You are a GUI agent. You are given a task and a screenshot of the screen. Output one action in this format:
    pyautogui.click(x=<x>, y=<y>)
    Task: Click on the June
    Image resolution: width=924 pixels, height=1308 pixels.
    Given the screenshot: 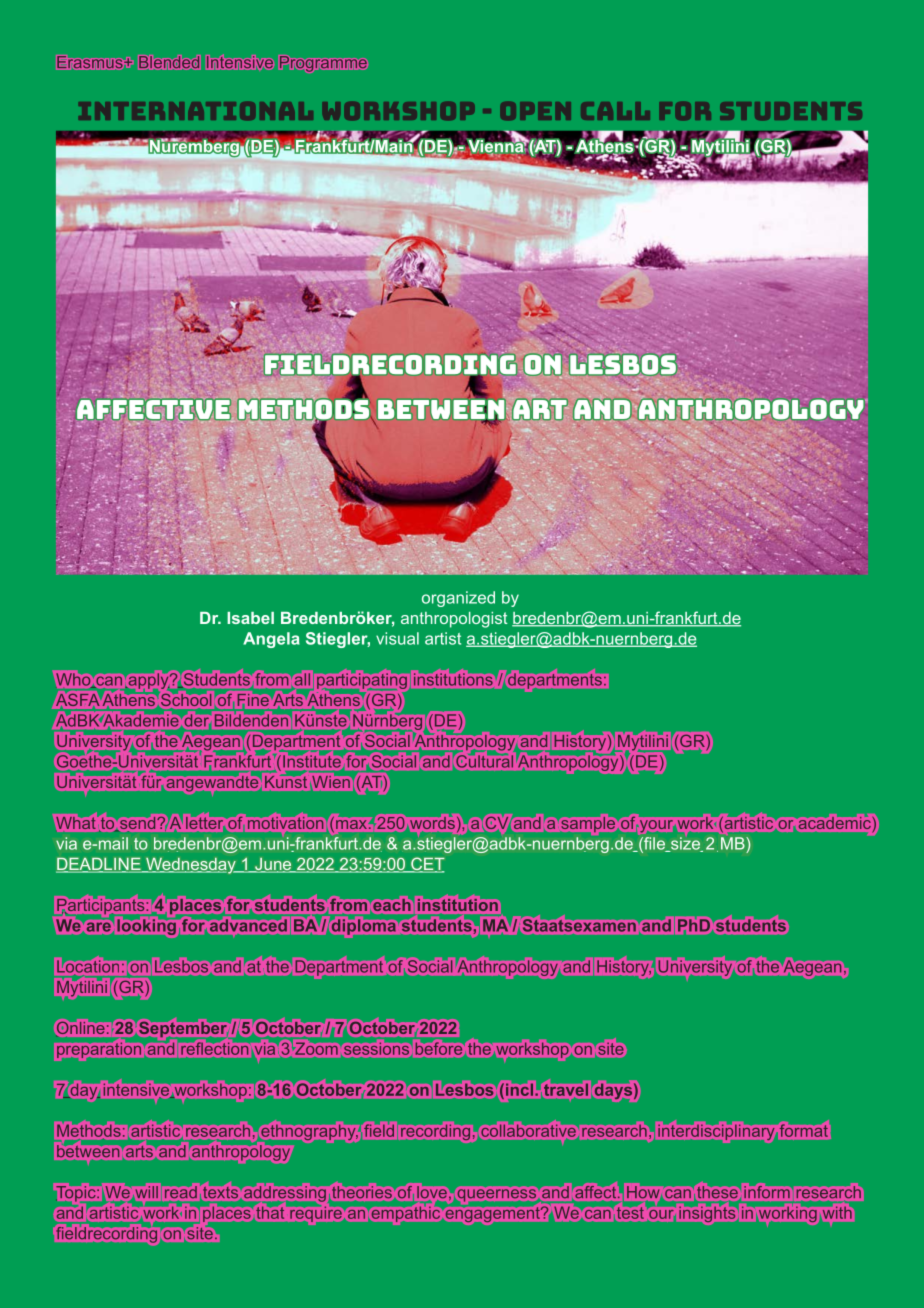 What is the action you would take?
    pyautogui.click(x=273, y=865)
